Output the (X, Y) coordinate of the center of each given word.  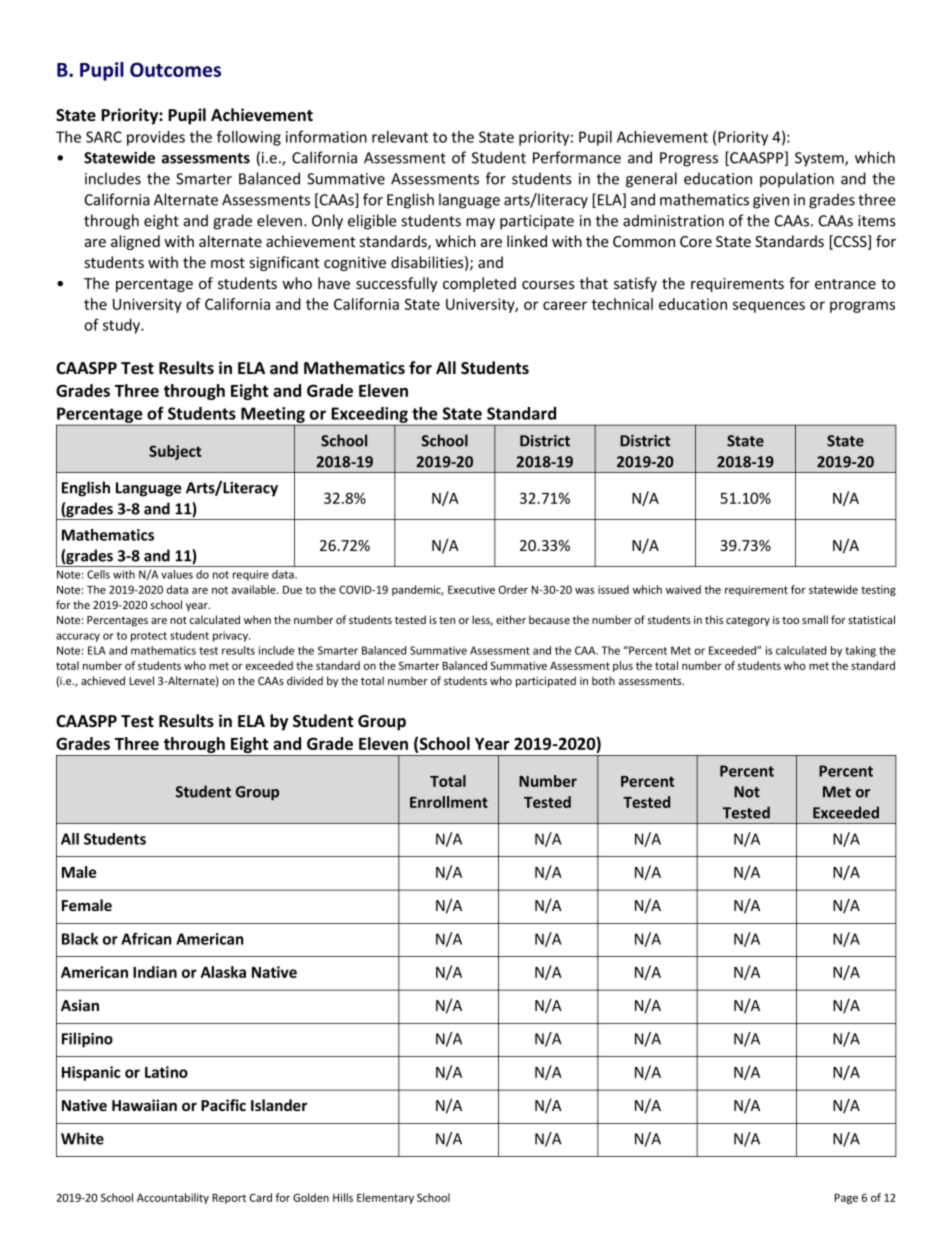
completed (479, 284)
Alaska (223, 972)
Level (141, 680)
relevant (400, 137)
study (122, 326)
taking (860, 651)
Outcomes (175, 69)
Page (846, 1199)
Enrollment (449, 802)
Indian (155, 972)
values (177, 574)
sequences (769, 307)
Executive (471, 589)
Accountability (173, 1198)
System (820, 159)
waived (683, 589)
